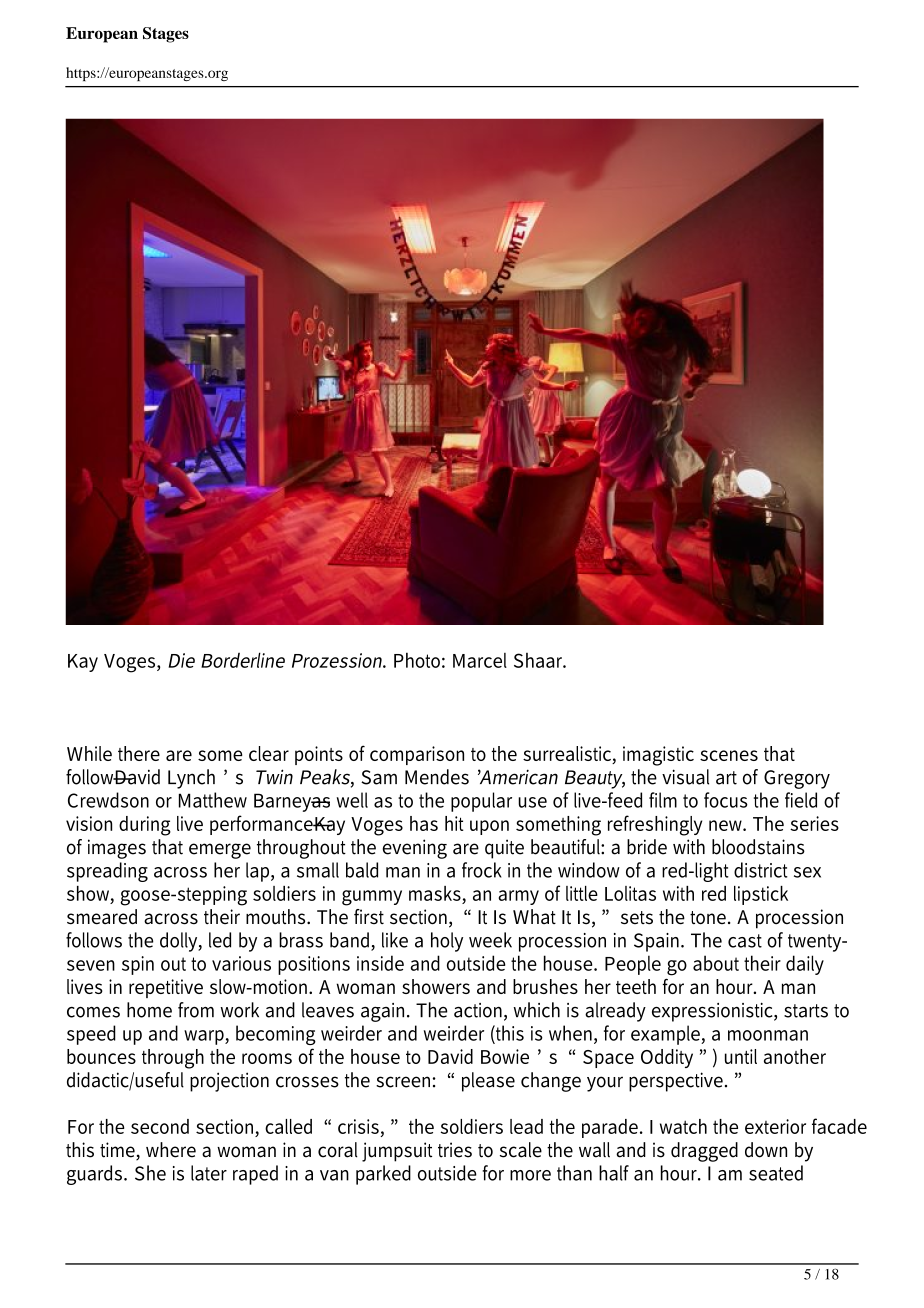 The image size is (924, 1308). Describe the element at coordinates (806, 1011) in the screenshot. I see `starts` at that location.
